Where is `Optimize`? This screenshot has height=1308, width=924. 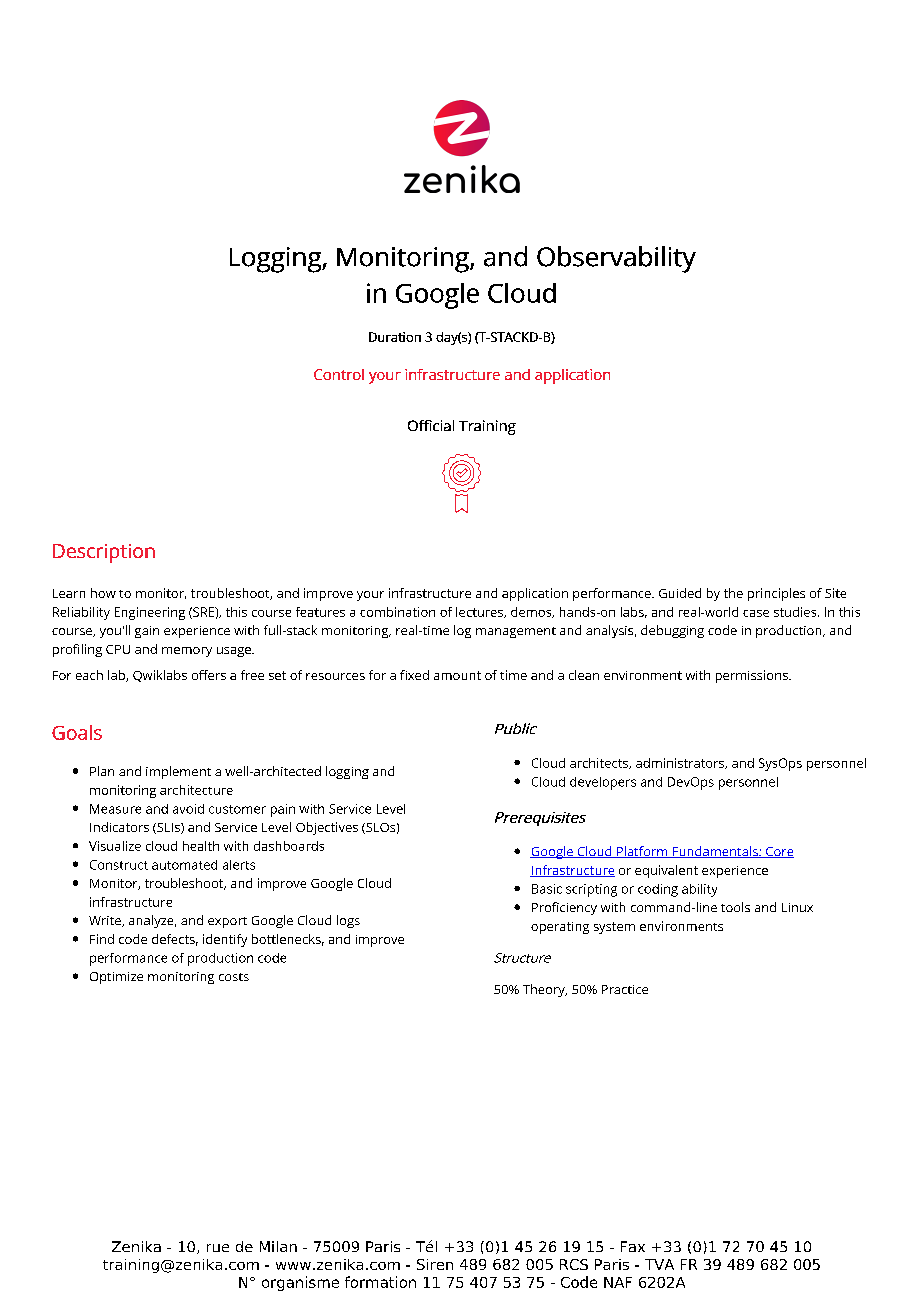
Optimize is located at coordinates (116, 978).
